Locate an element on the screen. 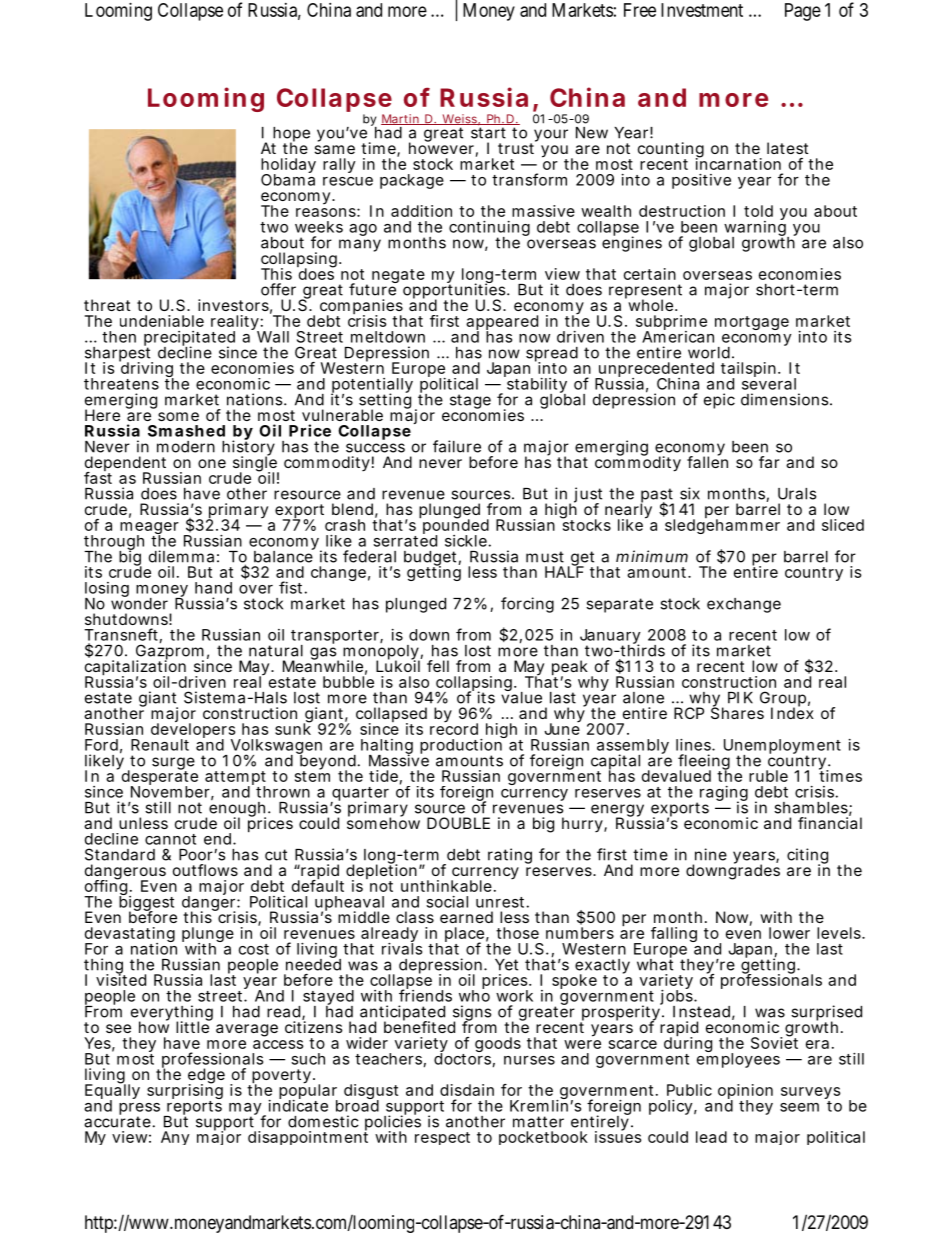 The width and height of the screenshot is (952, 1233). Martin is located at coordinates (401, 119).
